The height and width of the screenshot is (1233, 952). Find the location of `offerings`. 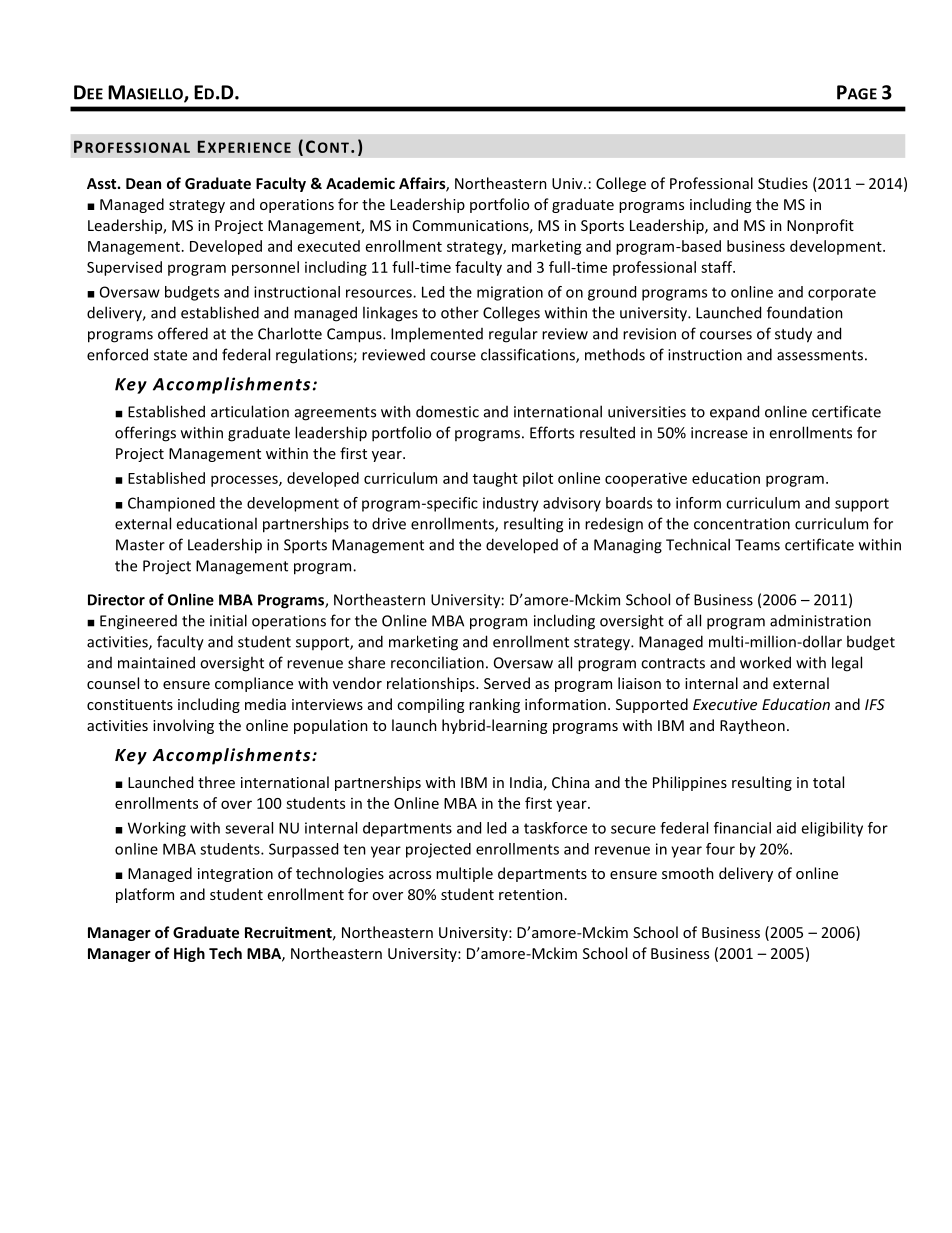

offerings is located at coordinates (145, 434).
